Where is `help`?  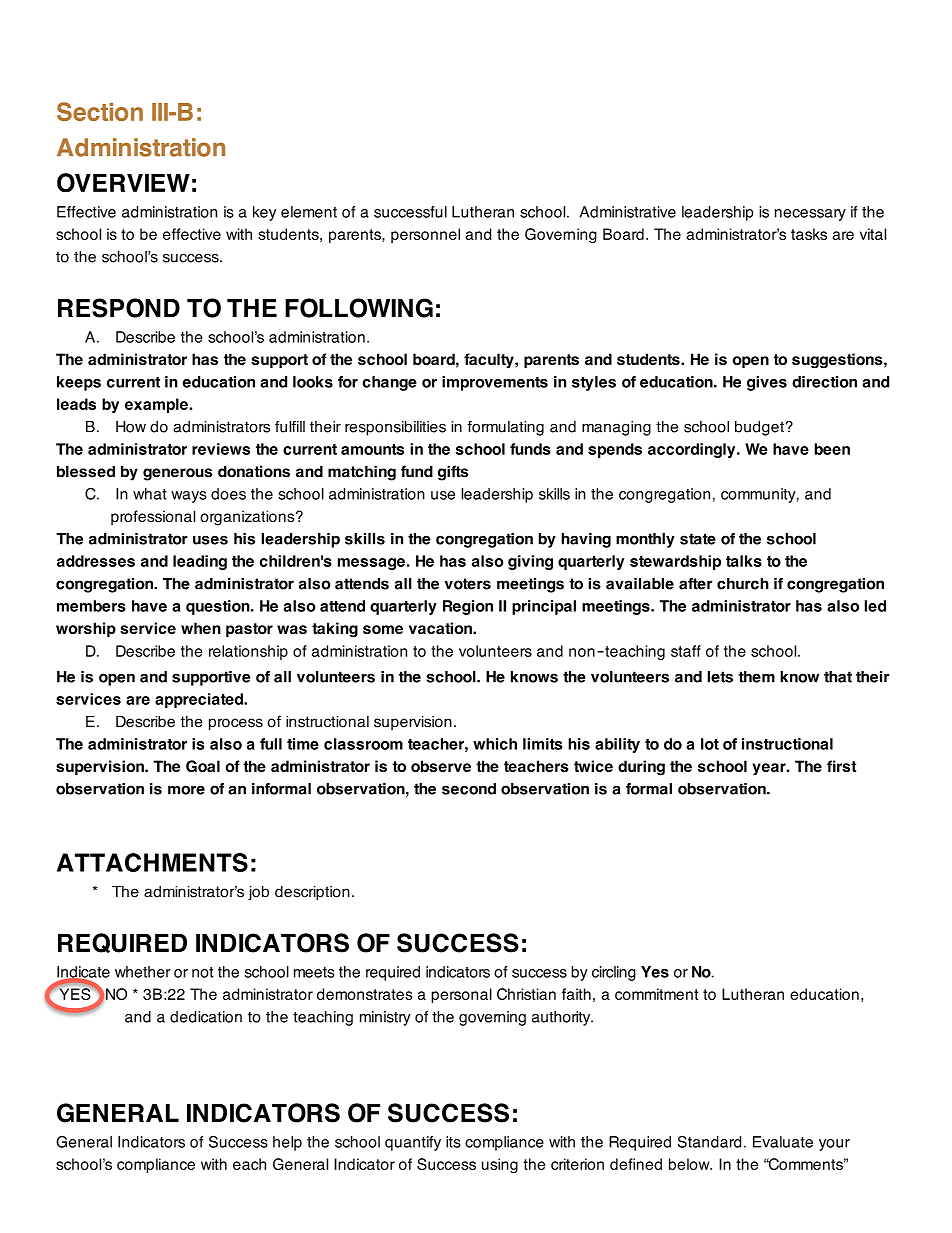
help is located at coordinates (287, 1143).
